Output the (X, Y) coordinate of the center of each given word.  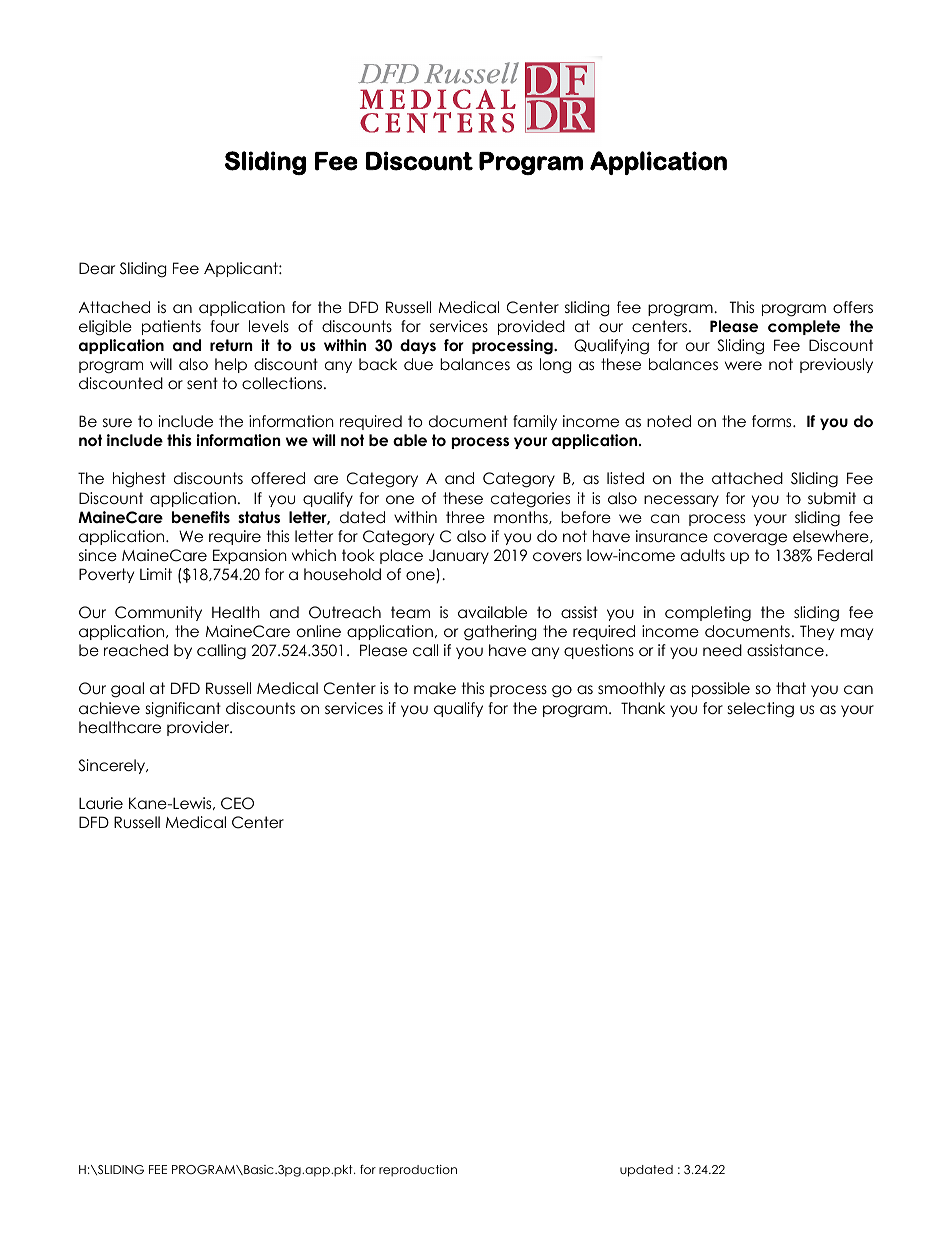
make (435, 688)
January (459, 556)
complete (804, 327)
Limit (156, 574)
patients (171, 327)
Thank (643, 708)
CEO (237, 803)
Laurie (101, 803)
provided (531, 327)
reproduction (418, 1171)
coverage (750, 539)
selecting (761, 710)
